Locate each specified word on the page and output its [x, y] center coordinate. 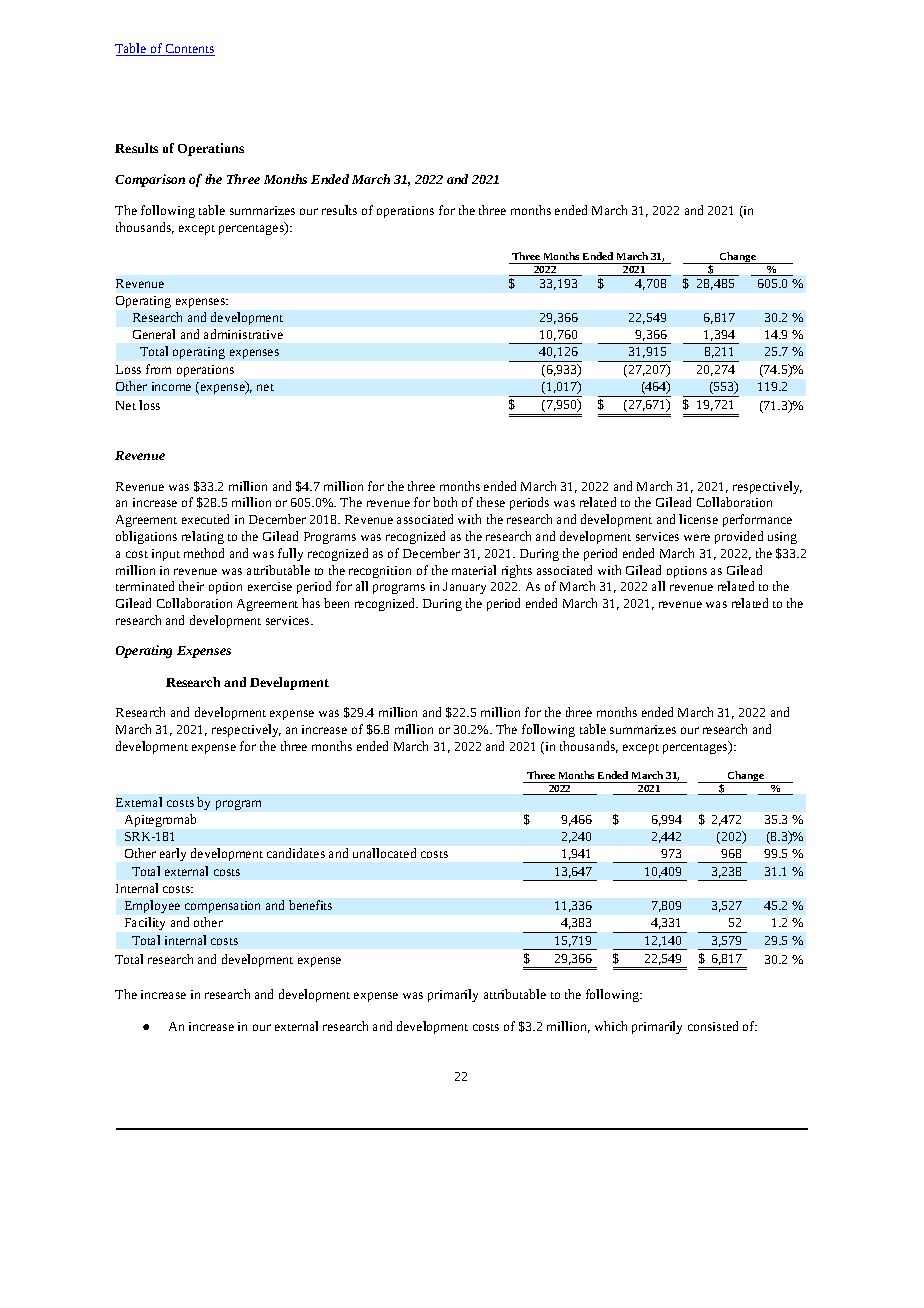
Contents [189, 50]
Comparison [150, 180]
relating [203, 537]
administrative [243, 334]
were [697, 537]
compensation [222, 907]
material [474, 570]
